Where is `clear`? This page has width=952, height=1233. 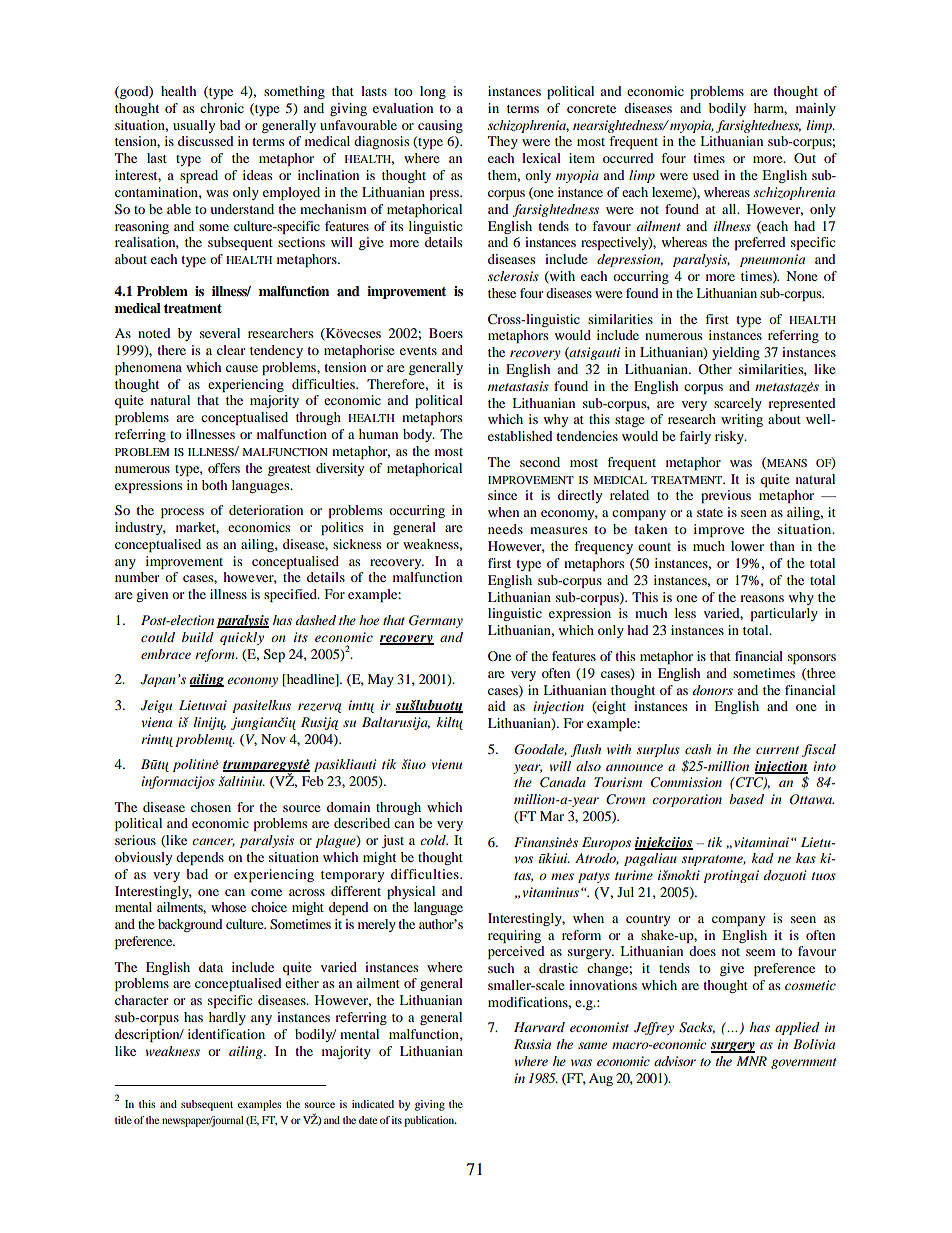 clear is located at coordinates (231, 350).
